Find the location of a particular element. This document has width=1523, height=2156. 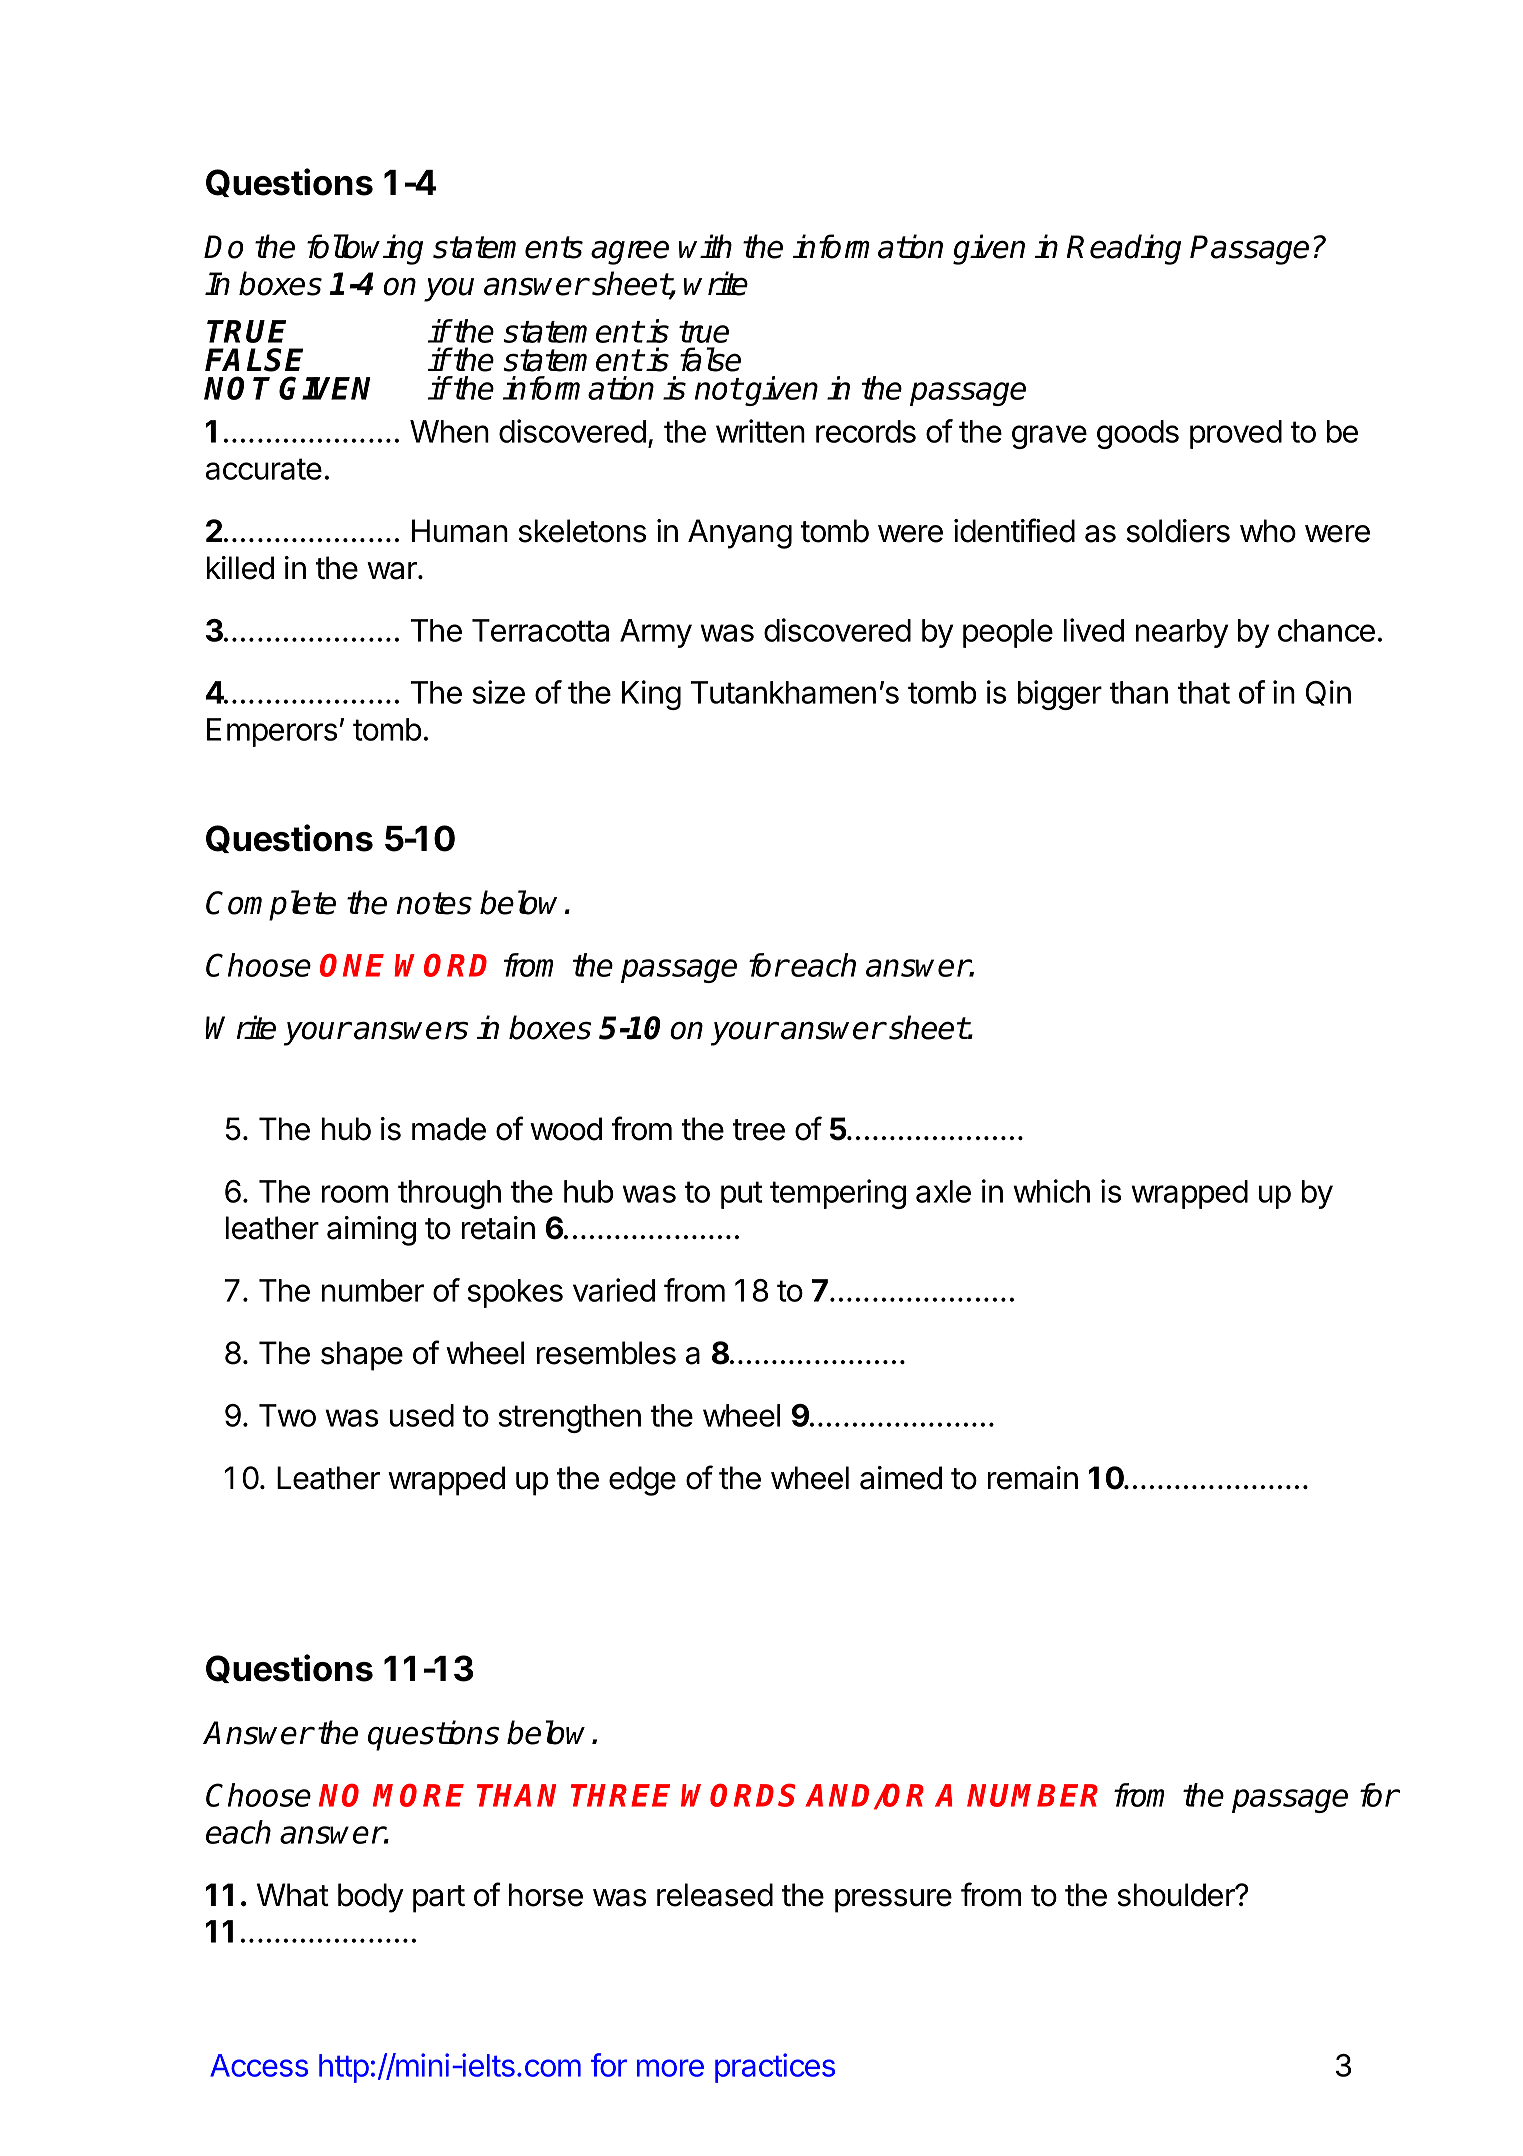

that is located at coordinates (1203, 692).
